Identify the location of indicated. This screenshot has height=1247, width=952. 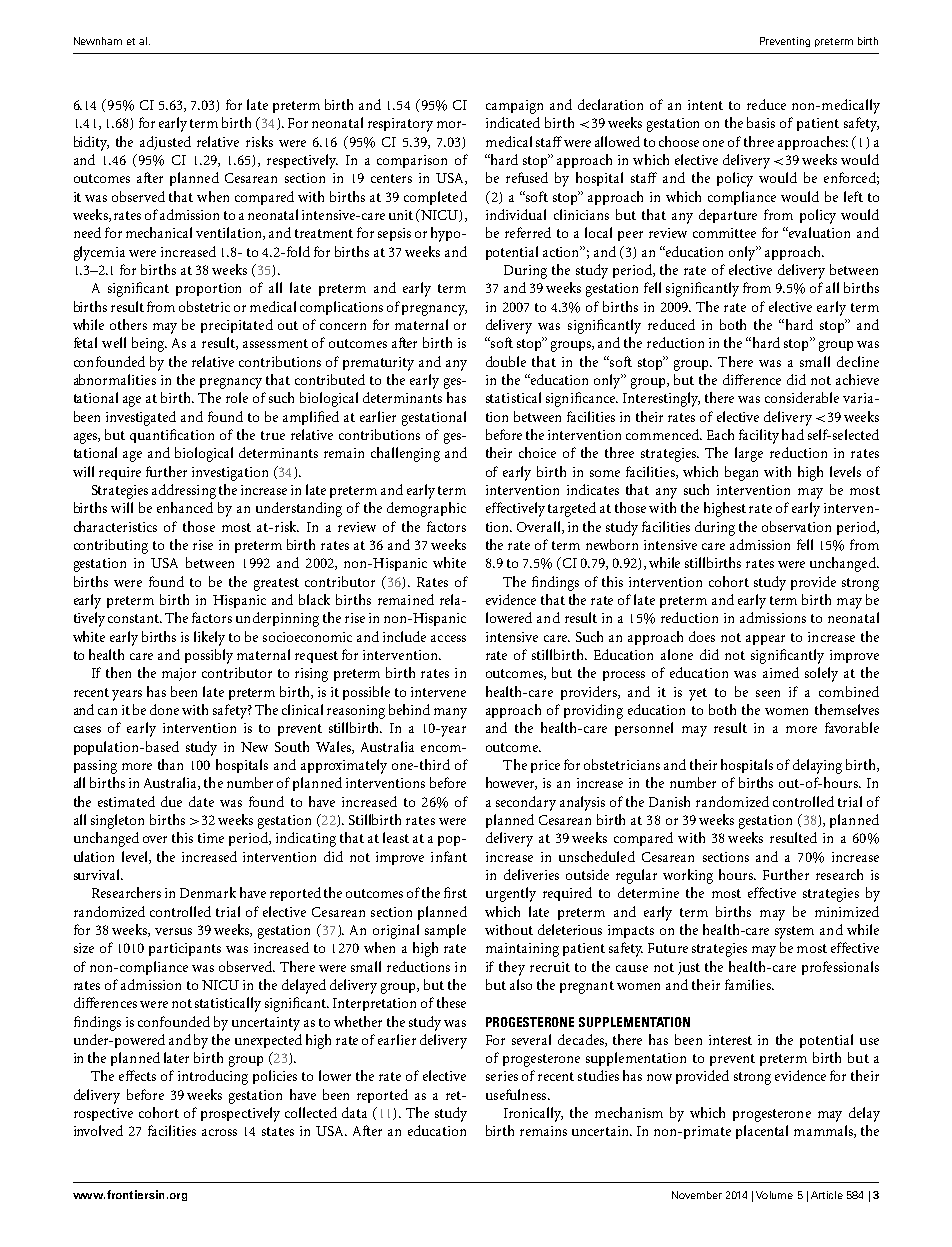
(513, 122).
